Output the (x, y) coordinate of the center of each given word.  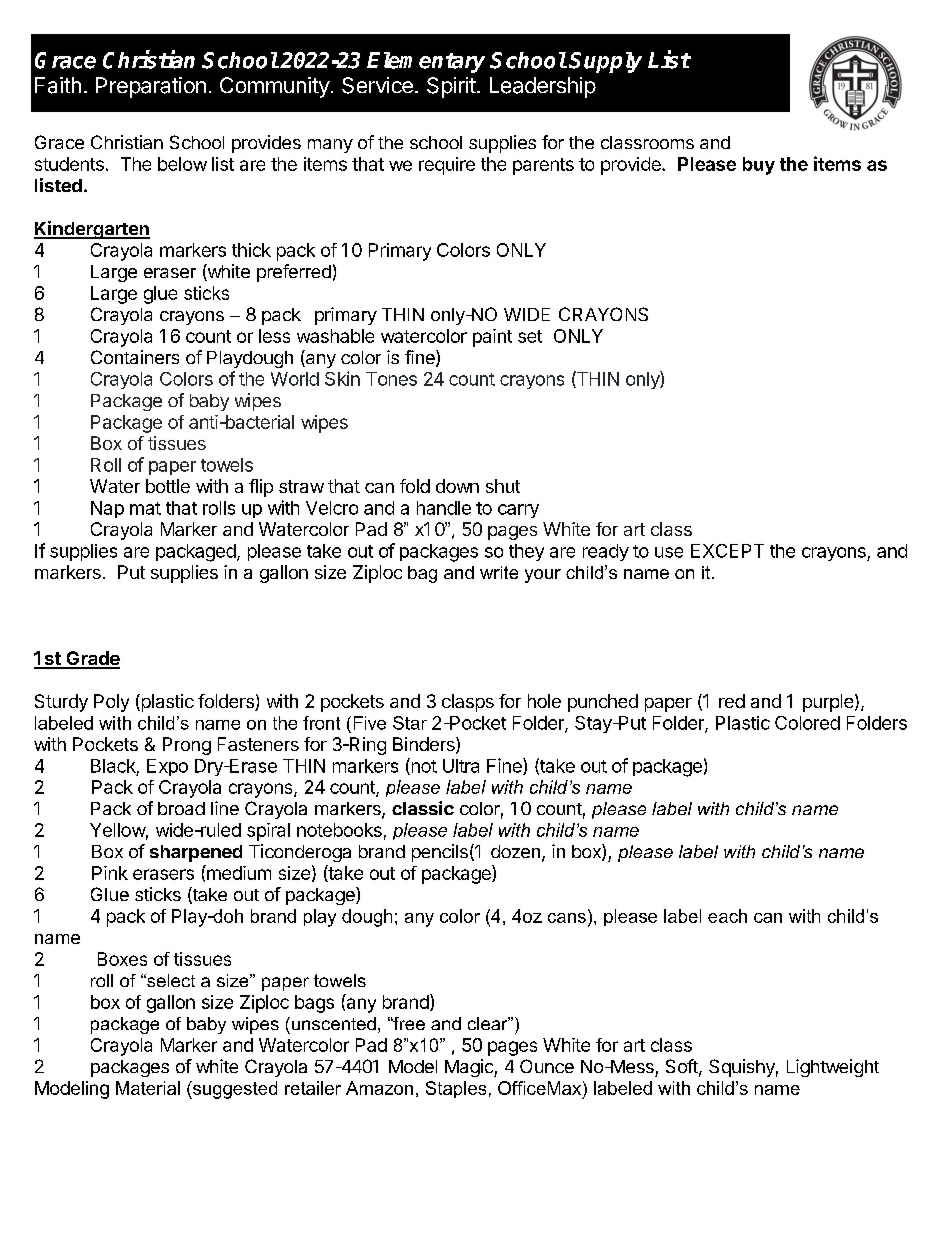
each (727, 916)
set (530, 336)
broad (181, 808)
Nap (107, 509)
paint (492, 338)
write (499, 572)
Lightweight (833, 1068)
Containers (135, 357)
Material (148, 1088)
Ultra (461, 766)
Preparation (151, 87)
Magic (470, 1068)
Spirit (451, 87)
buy (759, 166)
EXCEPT (727, 551)
